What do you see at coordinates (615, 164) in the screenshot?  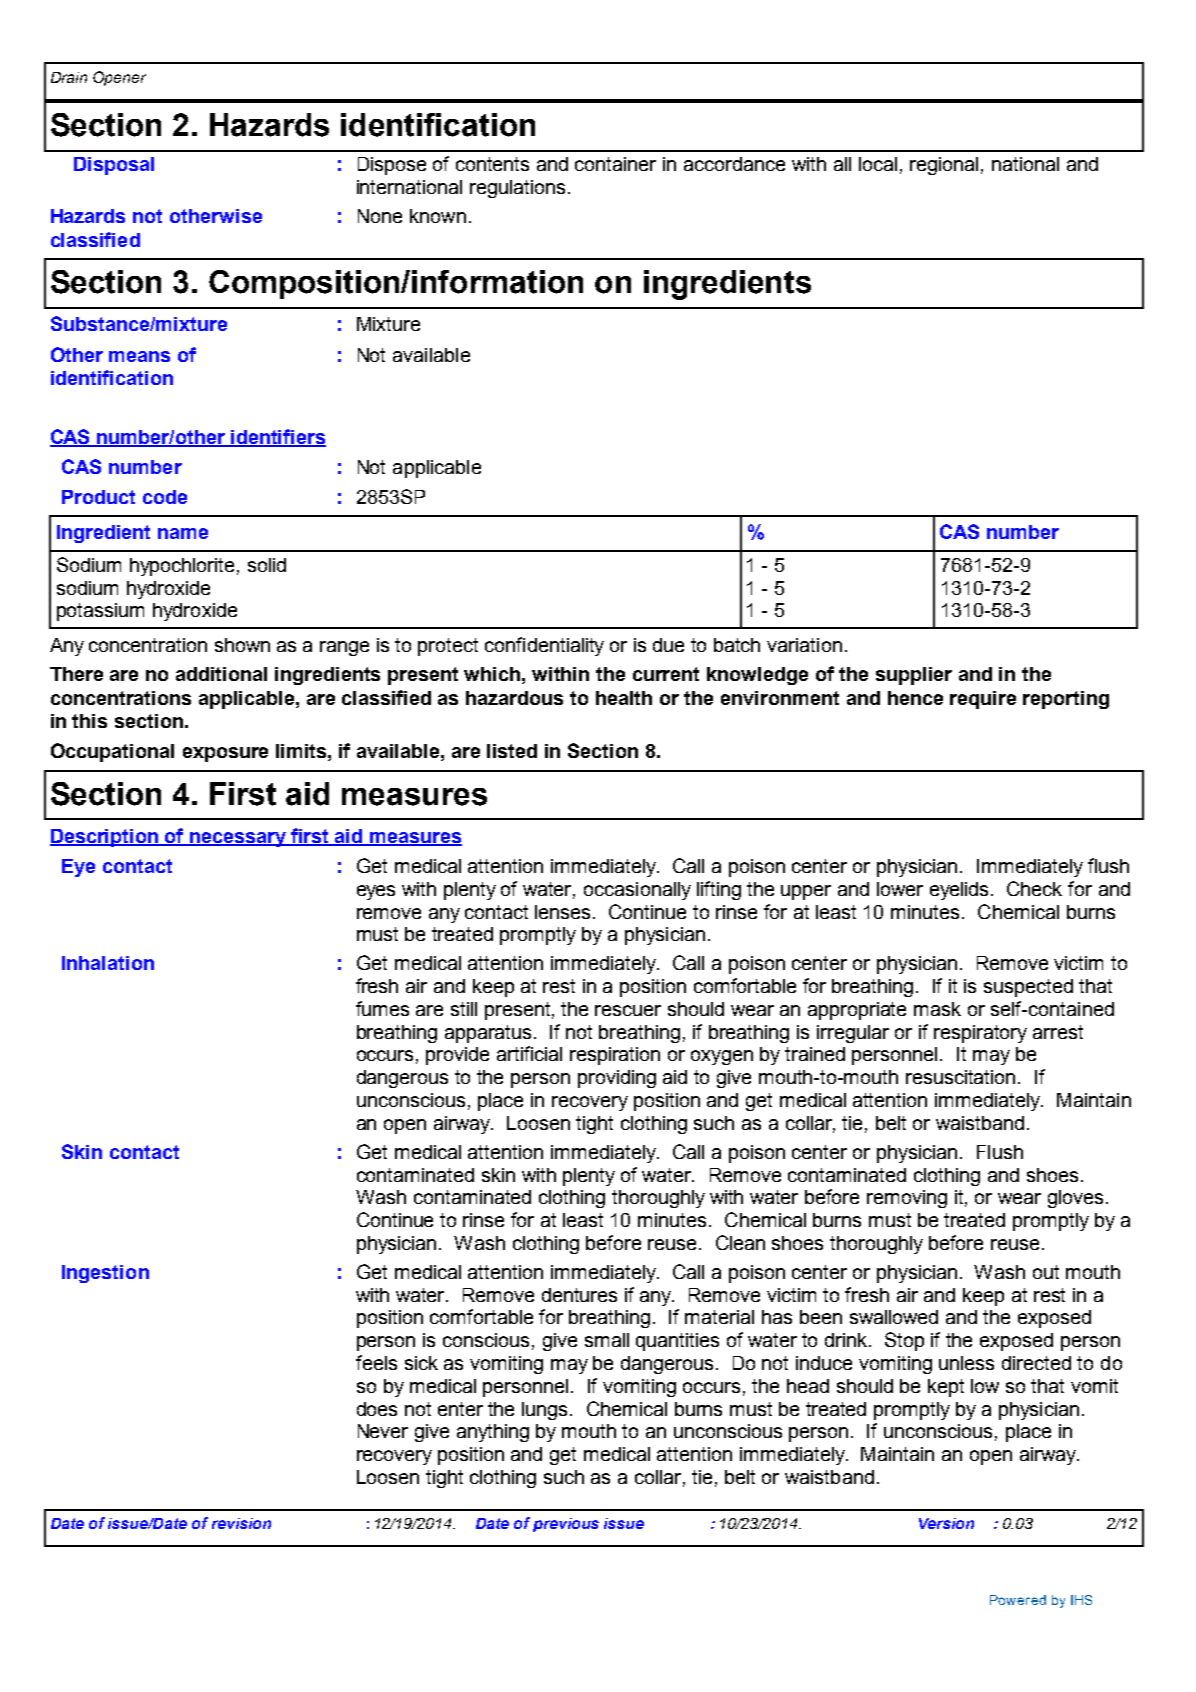 I see `container` at bounding box center [615, 164].
